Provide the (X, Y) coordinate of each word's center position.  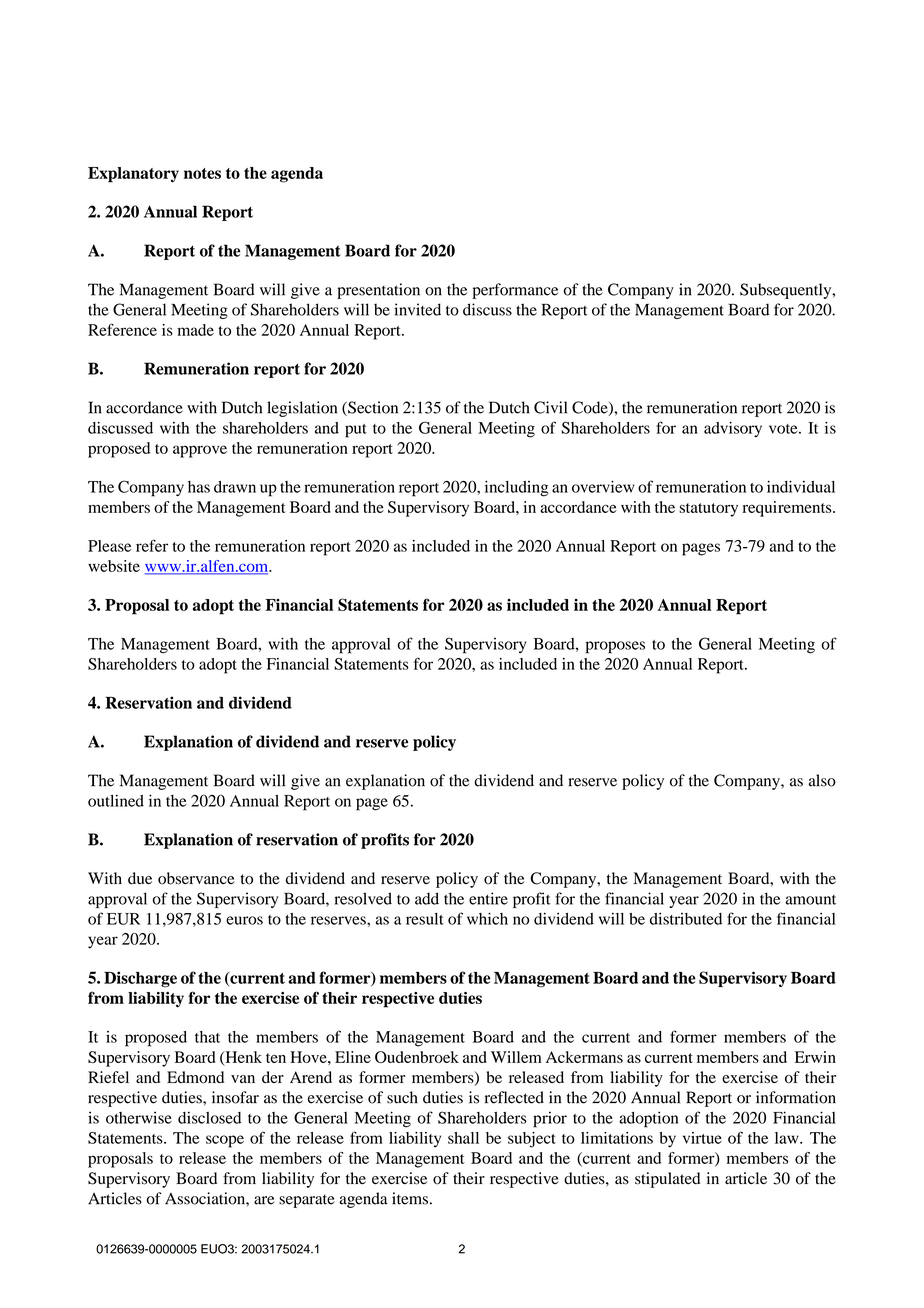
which (487, 918)
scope (225, 1141)
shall (463, 1138)
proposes (615, 647)
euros (244, 920)
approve (200, 451)
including (516, 488)
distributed (686, 918)
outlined (116, 800)
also (822, 780)
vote (784, 429)
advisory (733, 429)
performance (515, 291)
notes (202, 173)
